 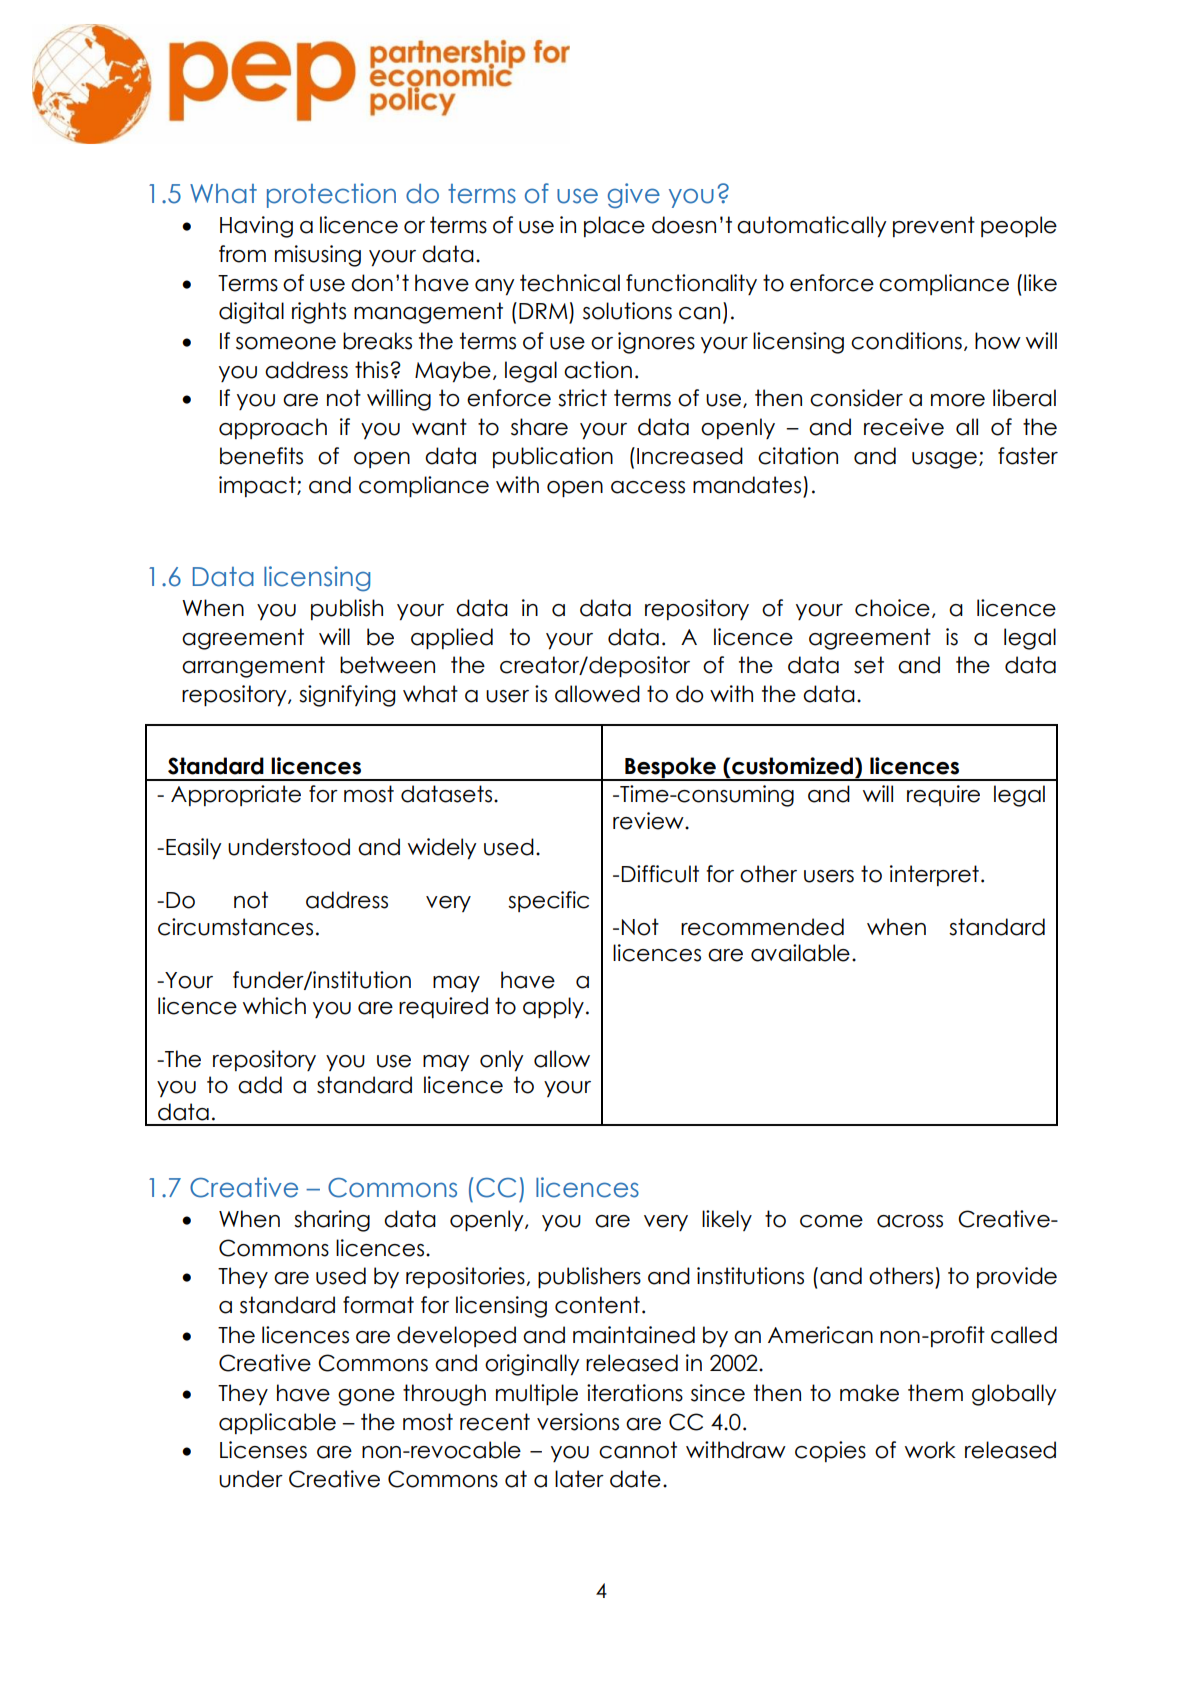 I want to click on apply, so click(x=553, y=1007).
